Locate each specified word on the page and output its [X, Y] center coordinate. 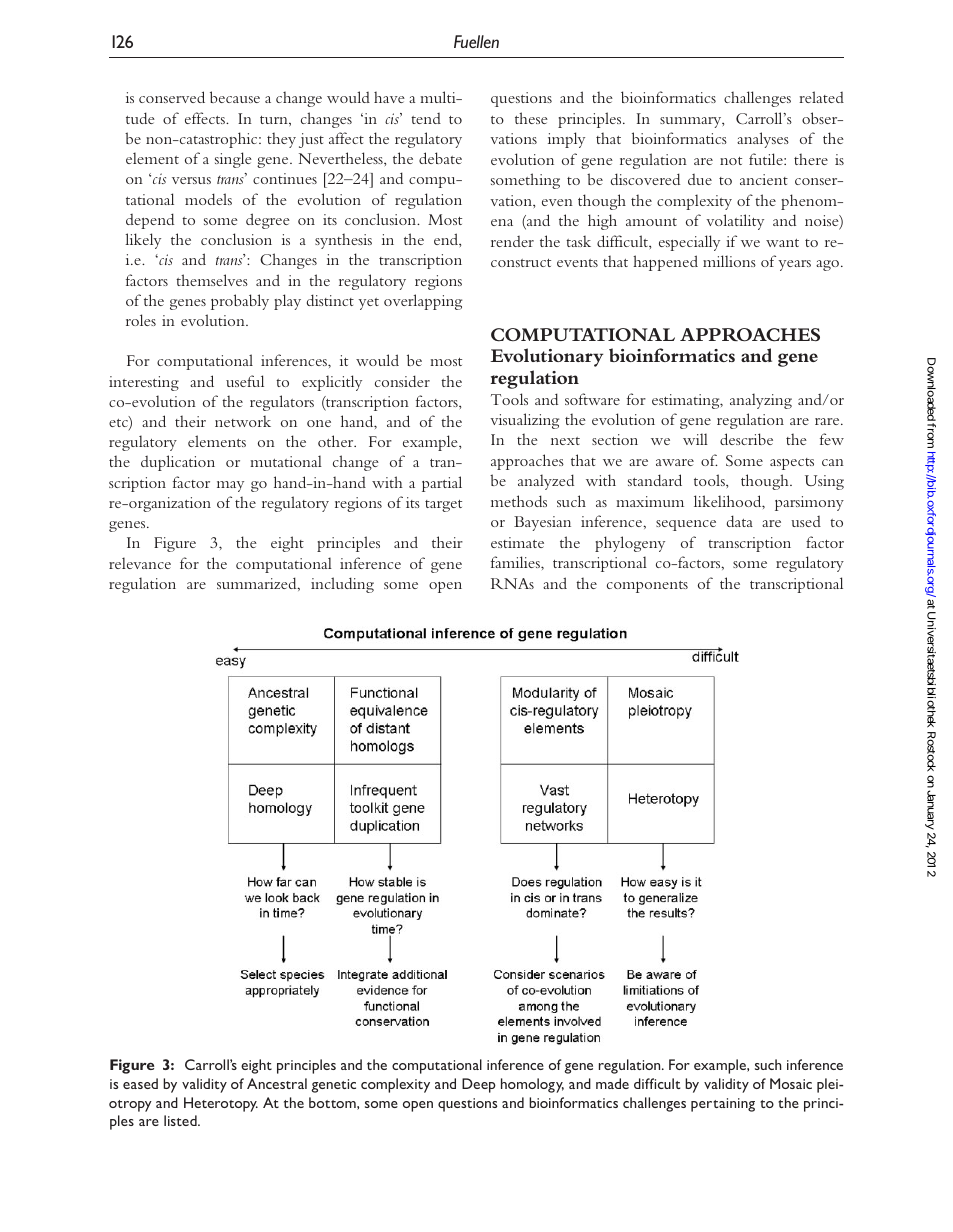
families [516, 562]
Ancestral [277, 1083]
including [342, 585]
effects [206, 118]
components [647, 587]
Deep [479, 1085]
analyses [763, 140]
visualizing [524, 421]
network [243, 421]
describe [746, 439]
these [531, 118]
